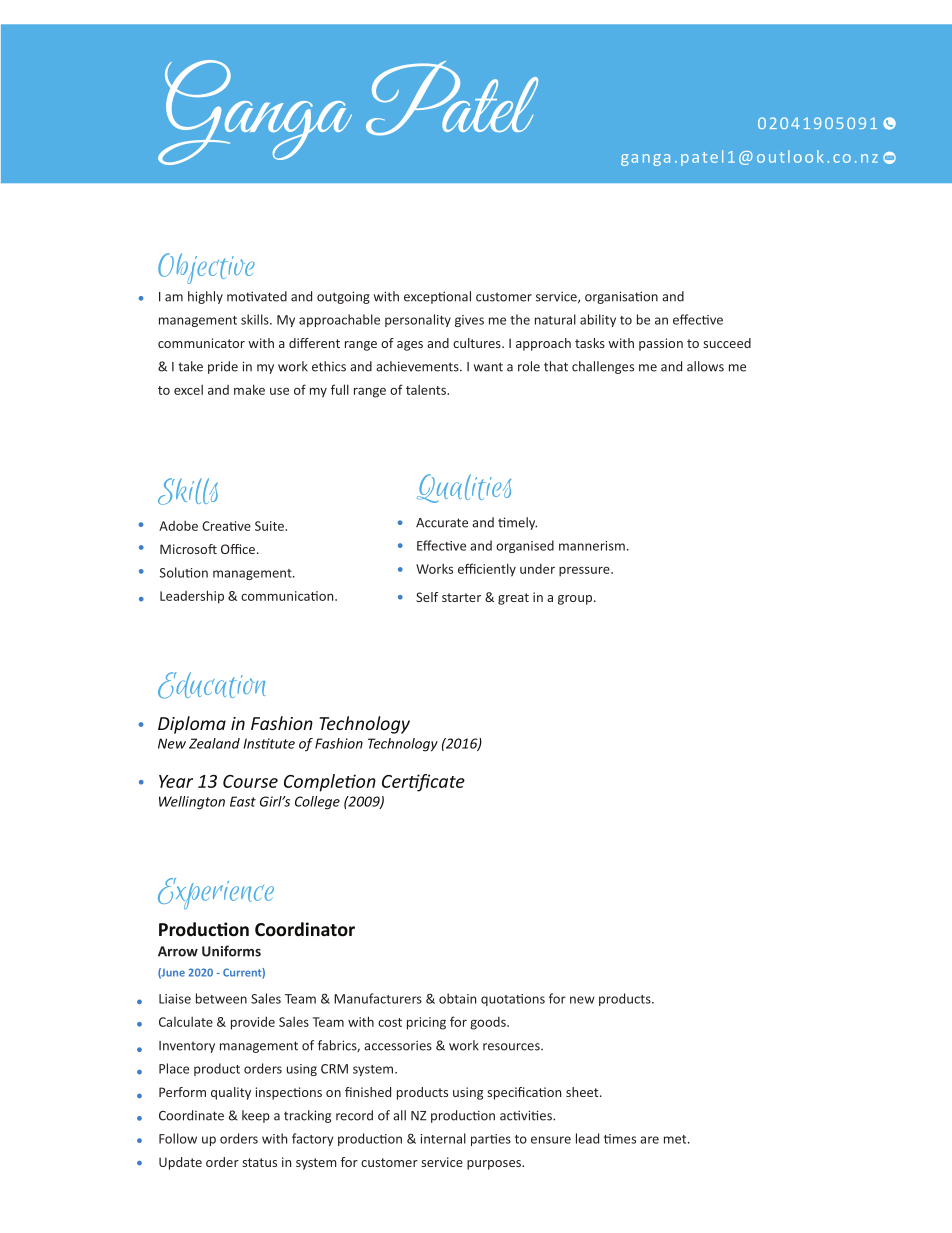  Describe the element at coordinates (513, 1000) in the page. I see `quotations` at that location.
